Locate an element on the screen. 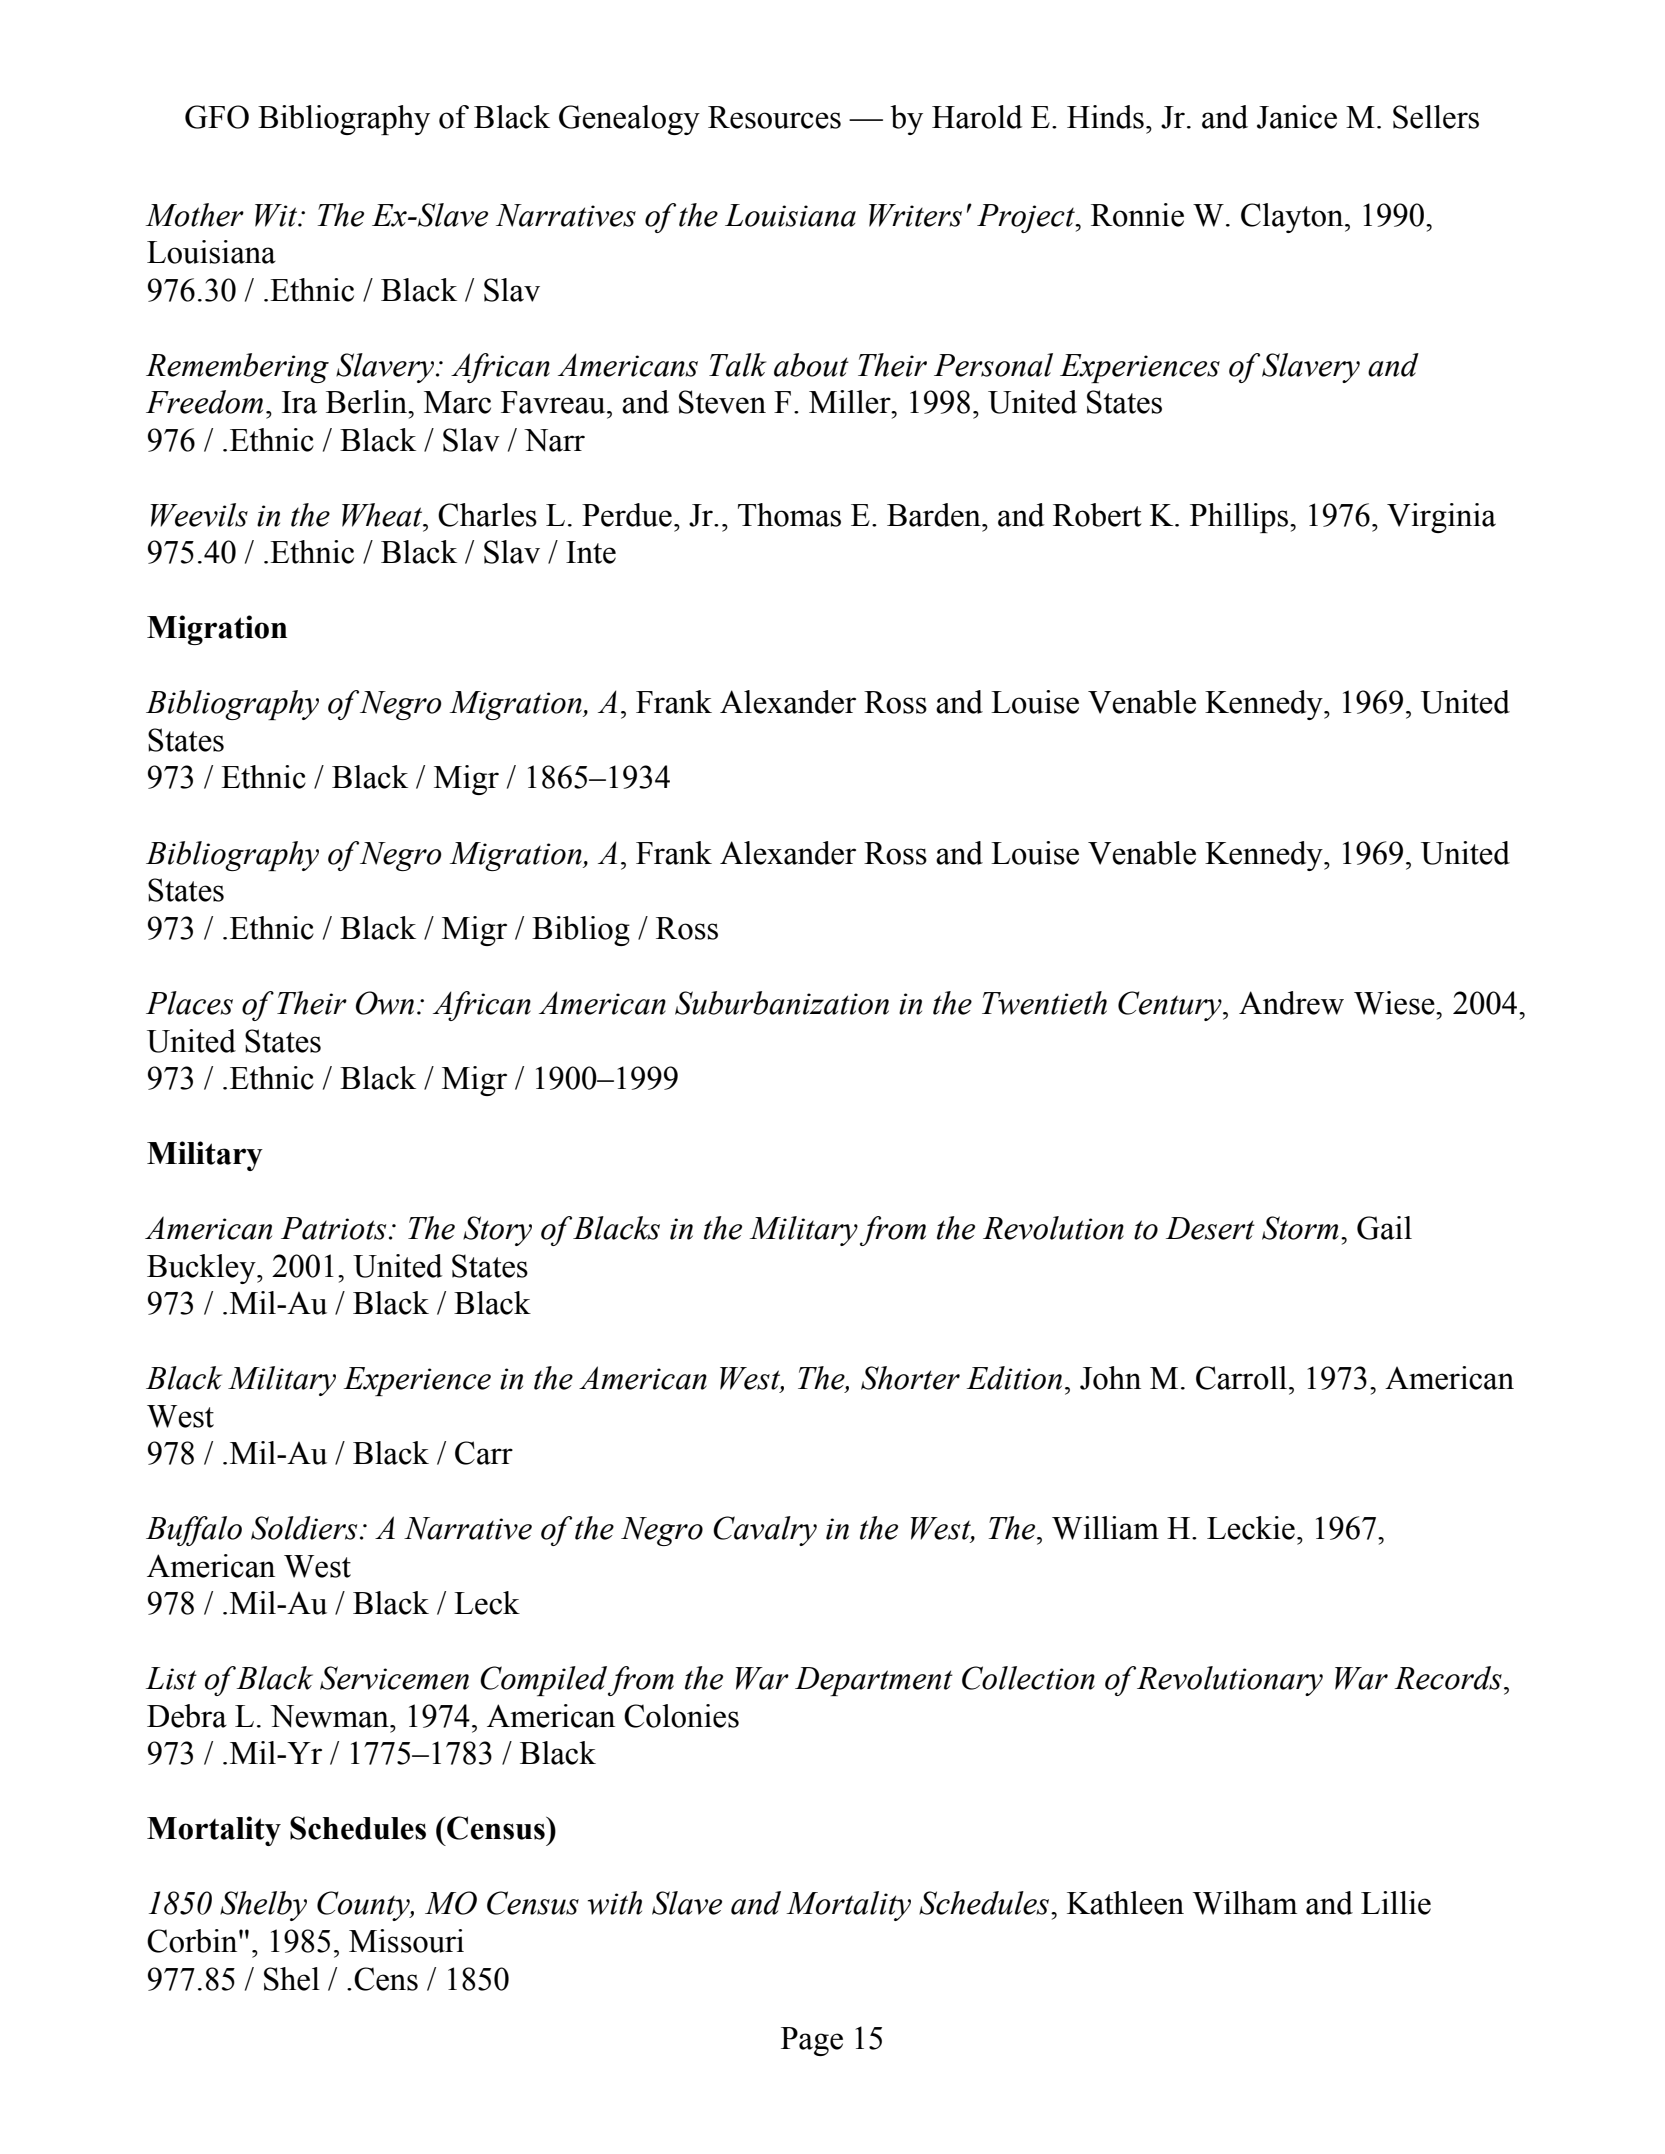  Clayton is located at coordinates (1293, 218).
